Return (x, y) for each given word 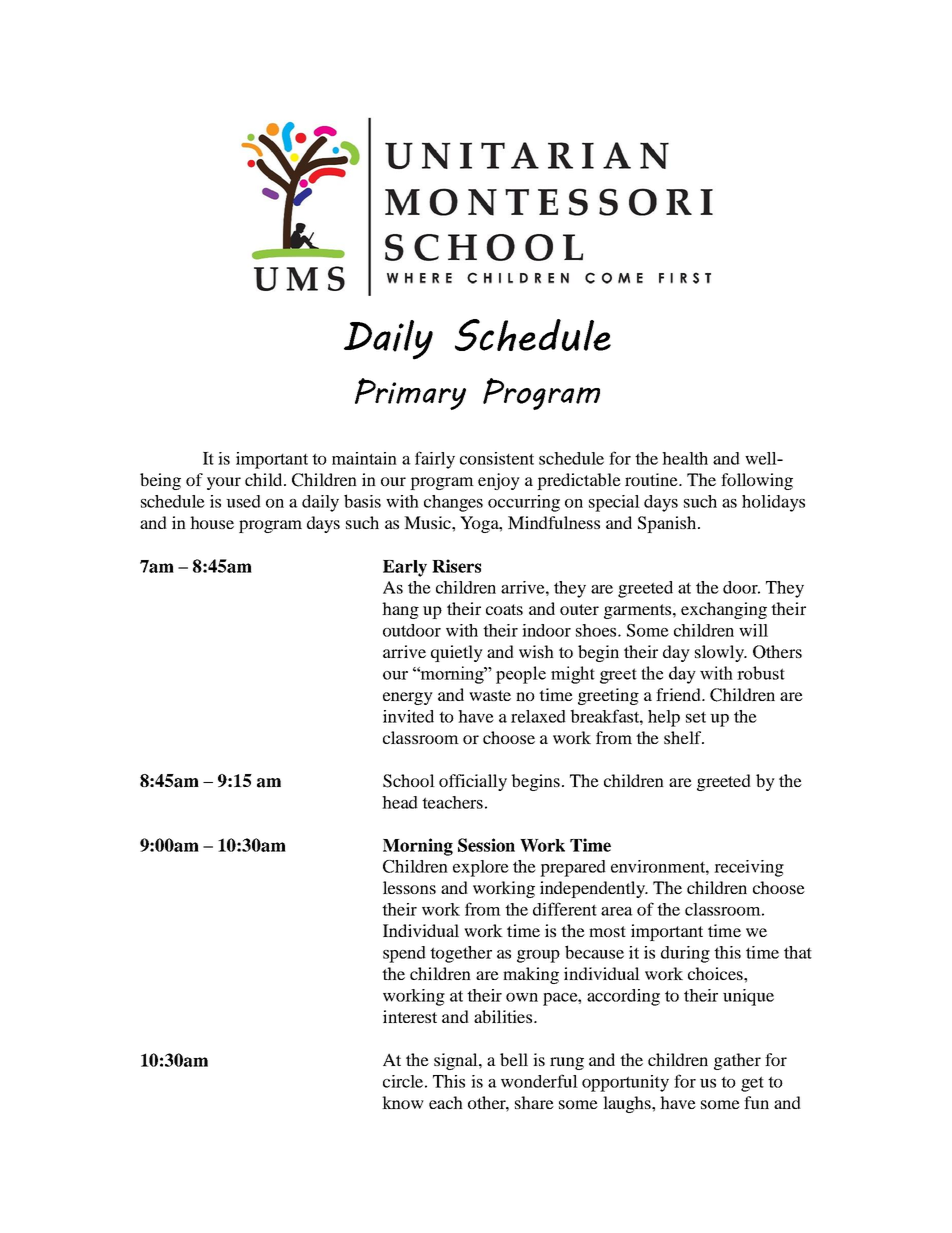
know (403, 1102)
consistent (497, 458)
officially (473, 782)
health (685, 458)
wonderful (539, 1081)
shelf (684, 737)
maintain (364, 458)
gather (737, 1061)
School (409, 781)
